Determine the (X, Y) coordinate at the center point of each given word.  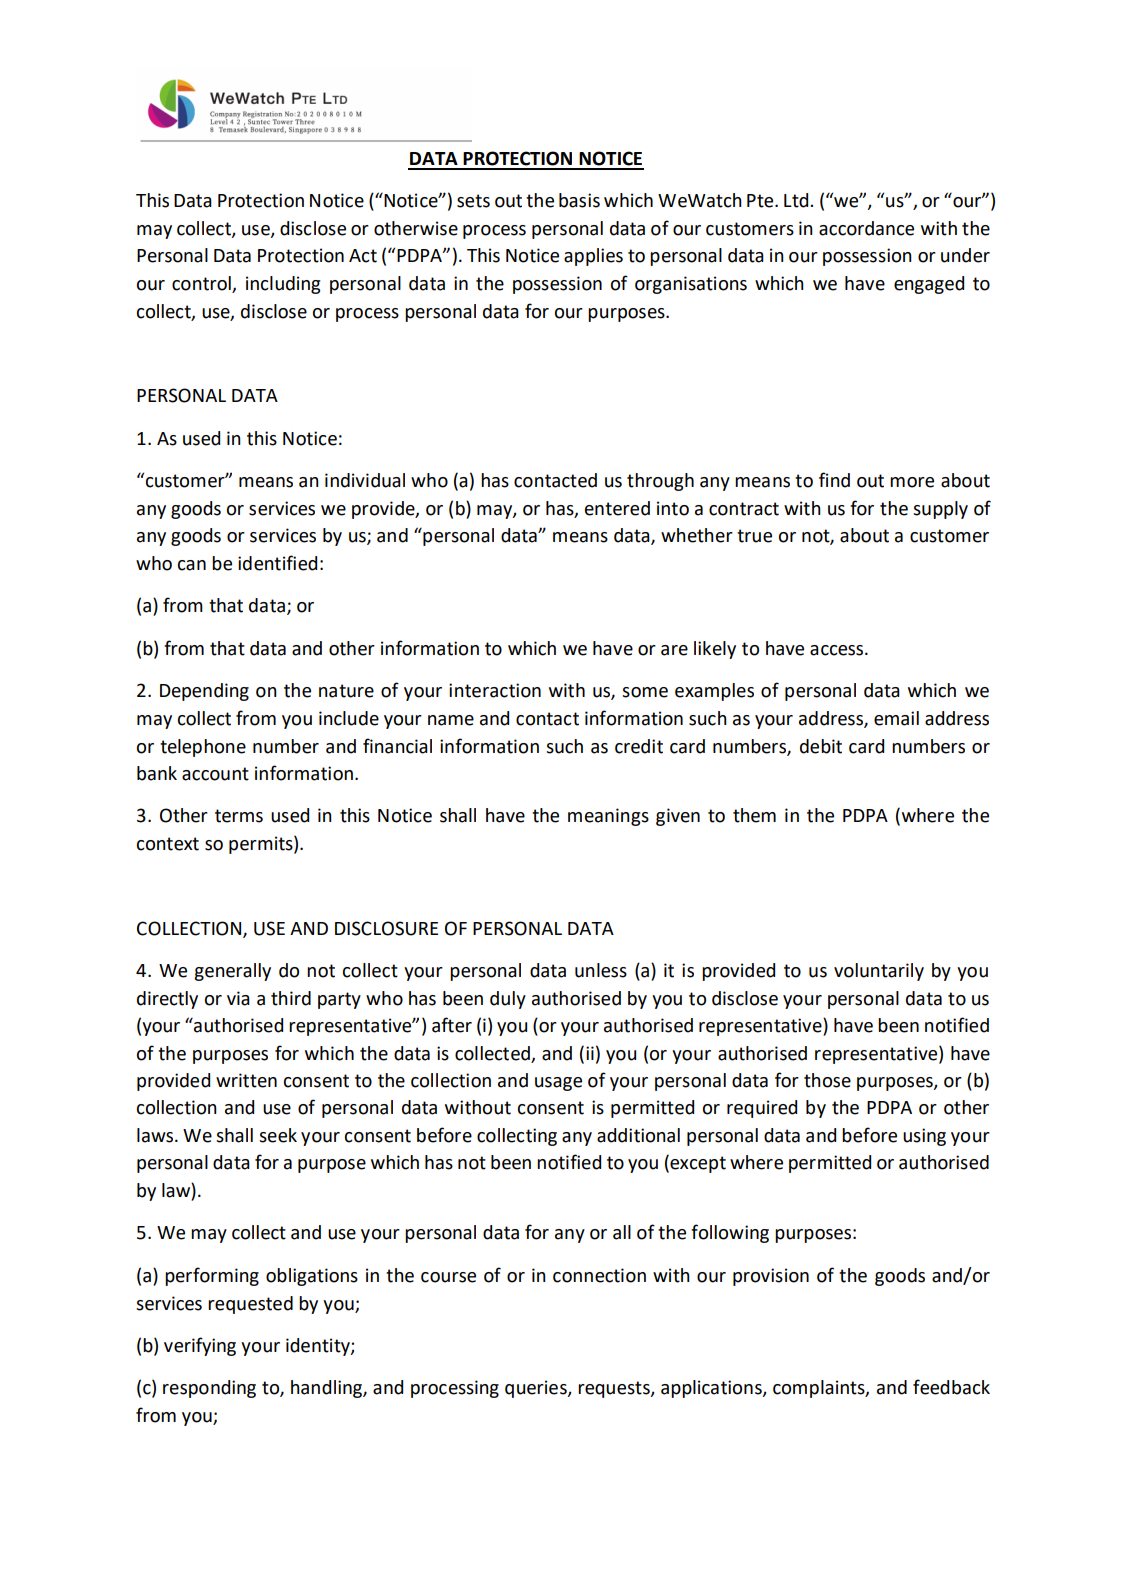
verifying (200, 1346)
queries (537, 1389)
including (283, 285)
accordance (866, 228)
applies (593, 257)
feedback (951, 1387)
